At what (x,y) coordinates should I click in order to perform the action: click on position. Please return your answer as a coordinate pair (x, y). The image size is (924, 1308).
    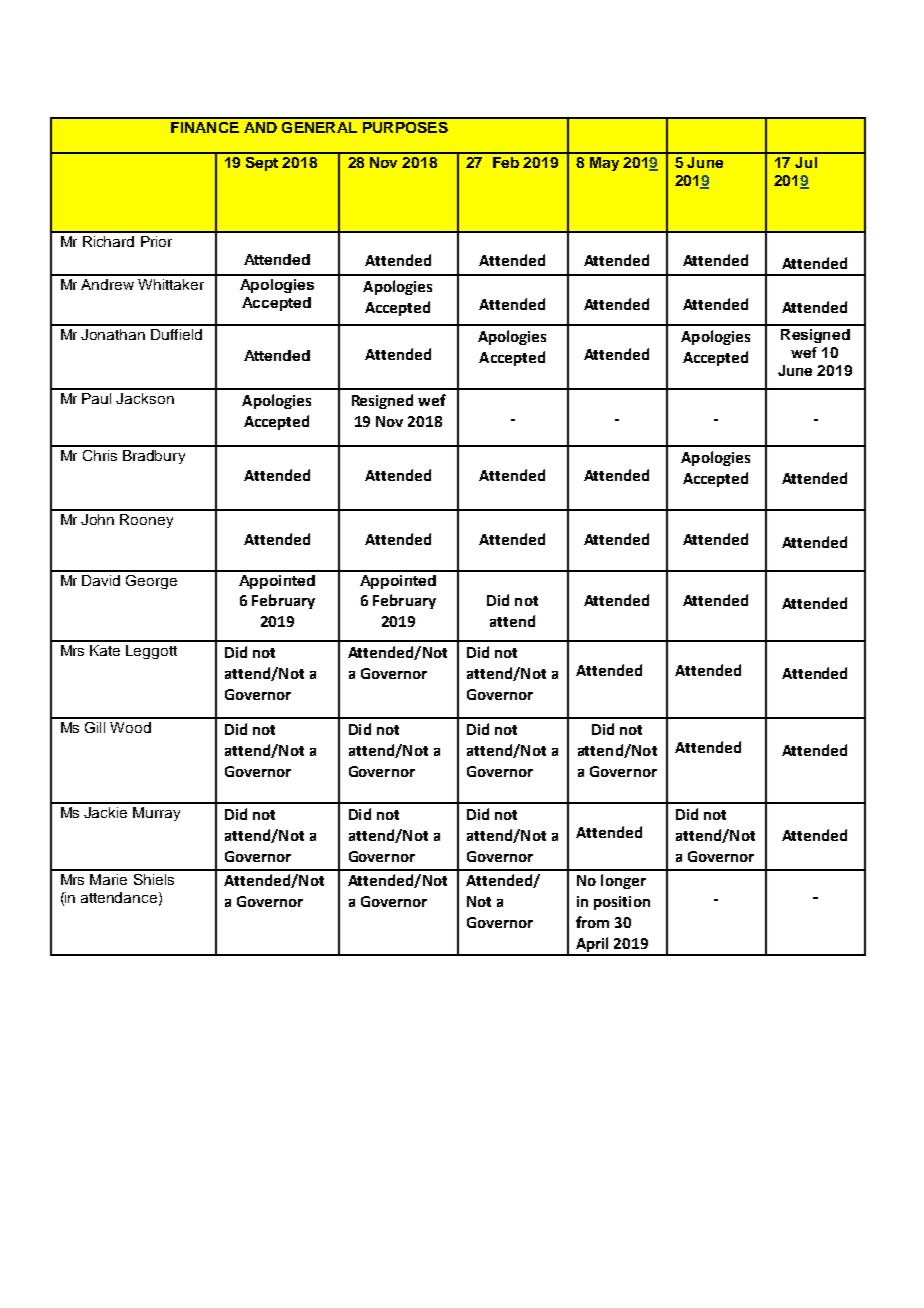
    Looking at the image, I should click on (622, 903).
